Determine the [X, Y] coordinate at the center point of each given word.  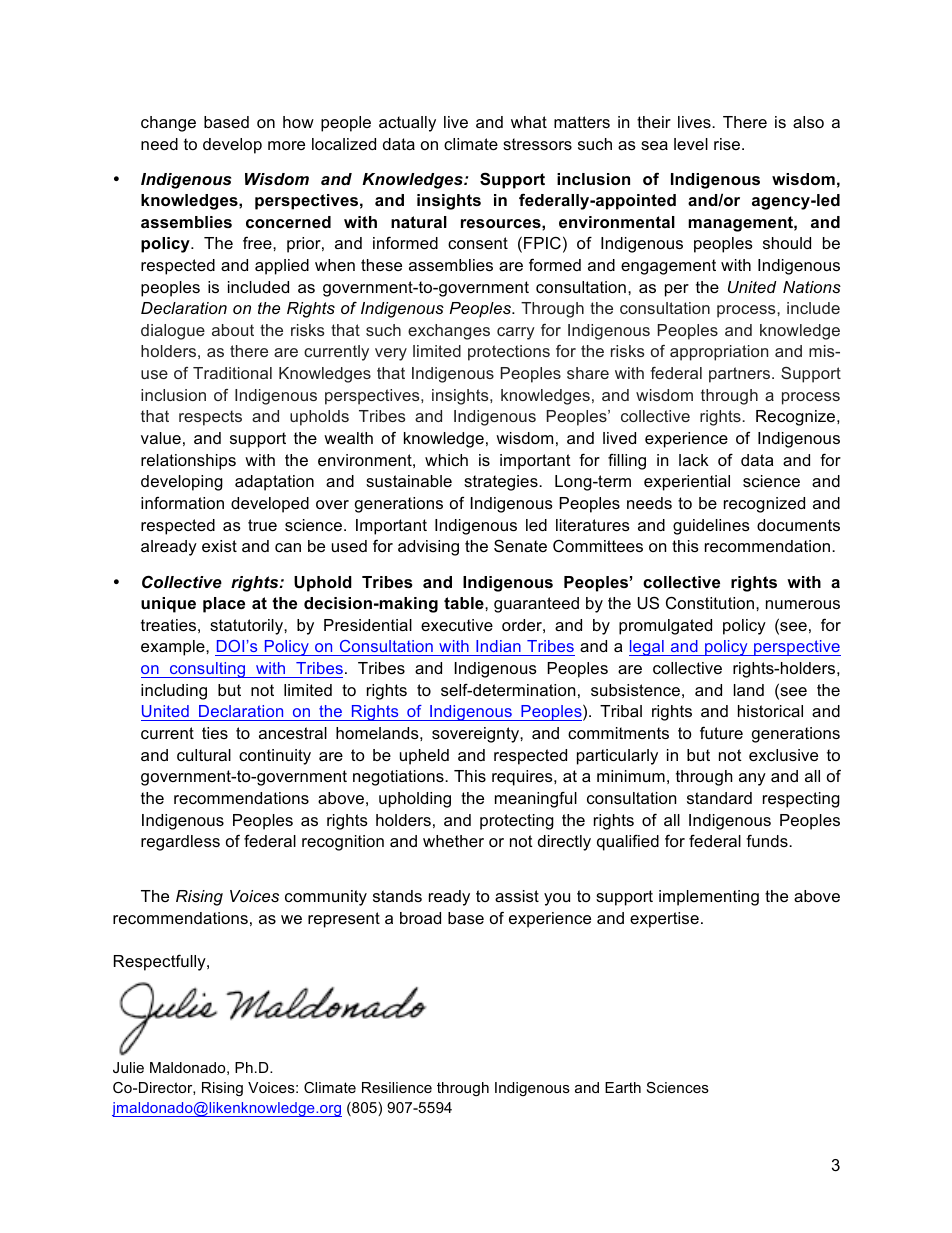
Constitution [710, 602]
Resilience [397, 1087]
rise [728, 144]
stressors [537, 144]
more [286, 145]
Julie [128, 1067]
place [224, 605]
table [465, 603]
